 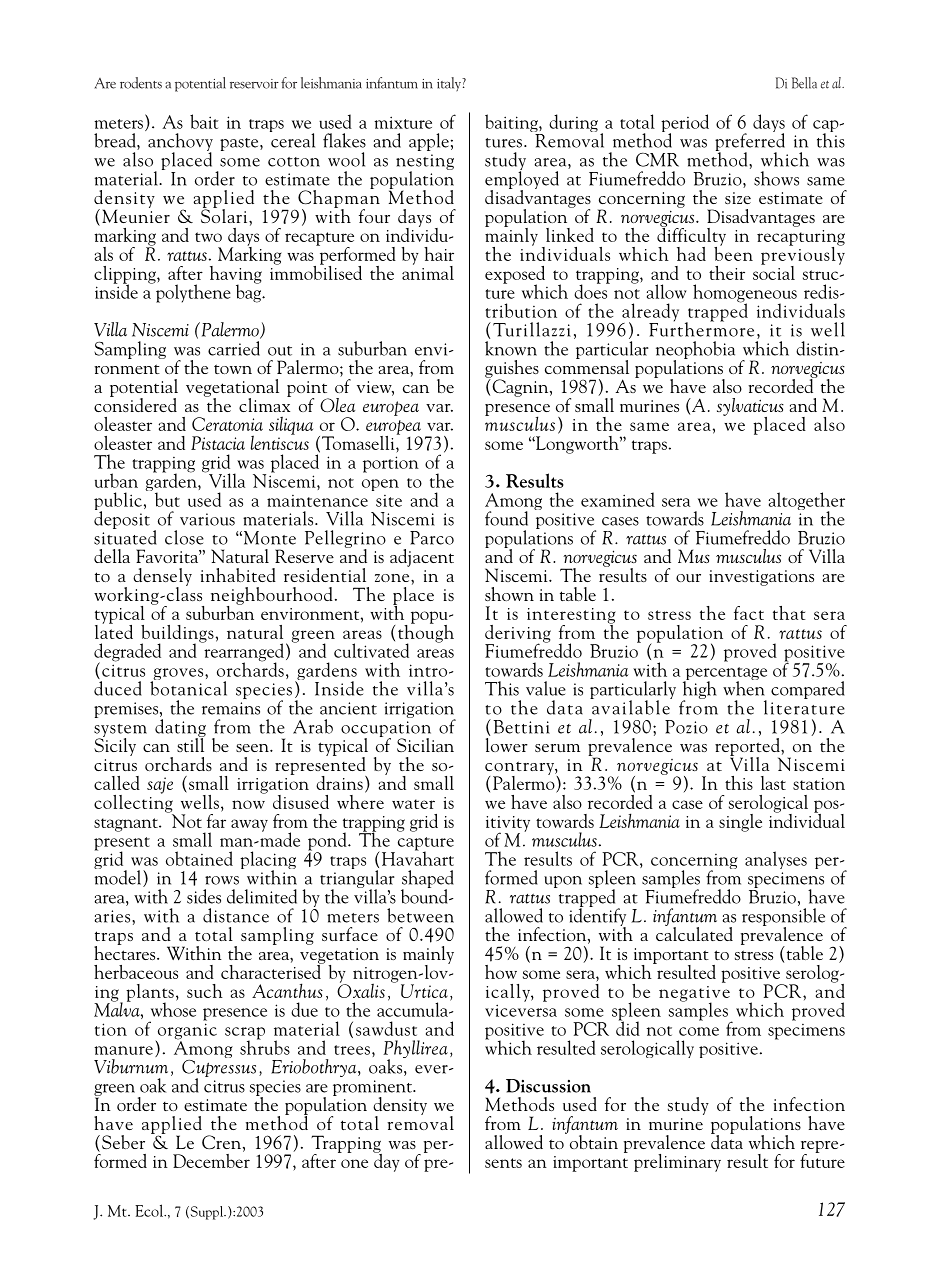 I want to click on rearranged, so click(x=243, y=652).
